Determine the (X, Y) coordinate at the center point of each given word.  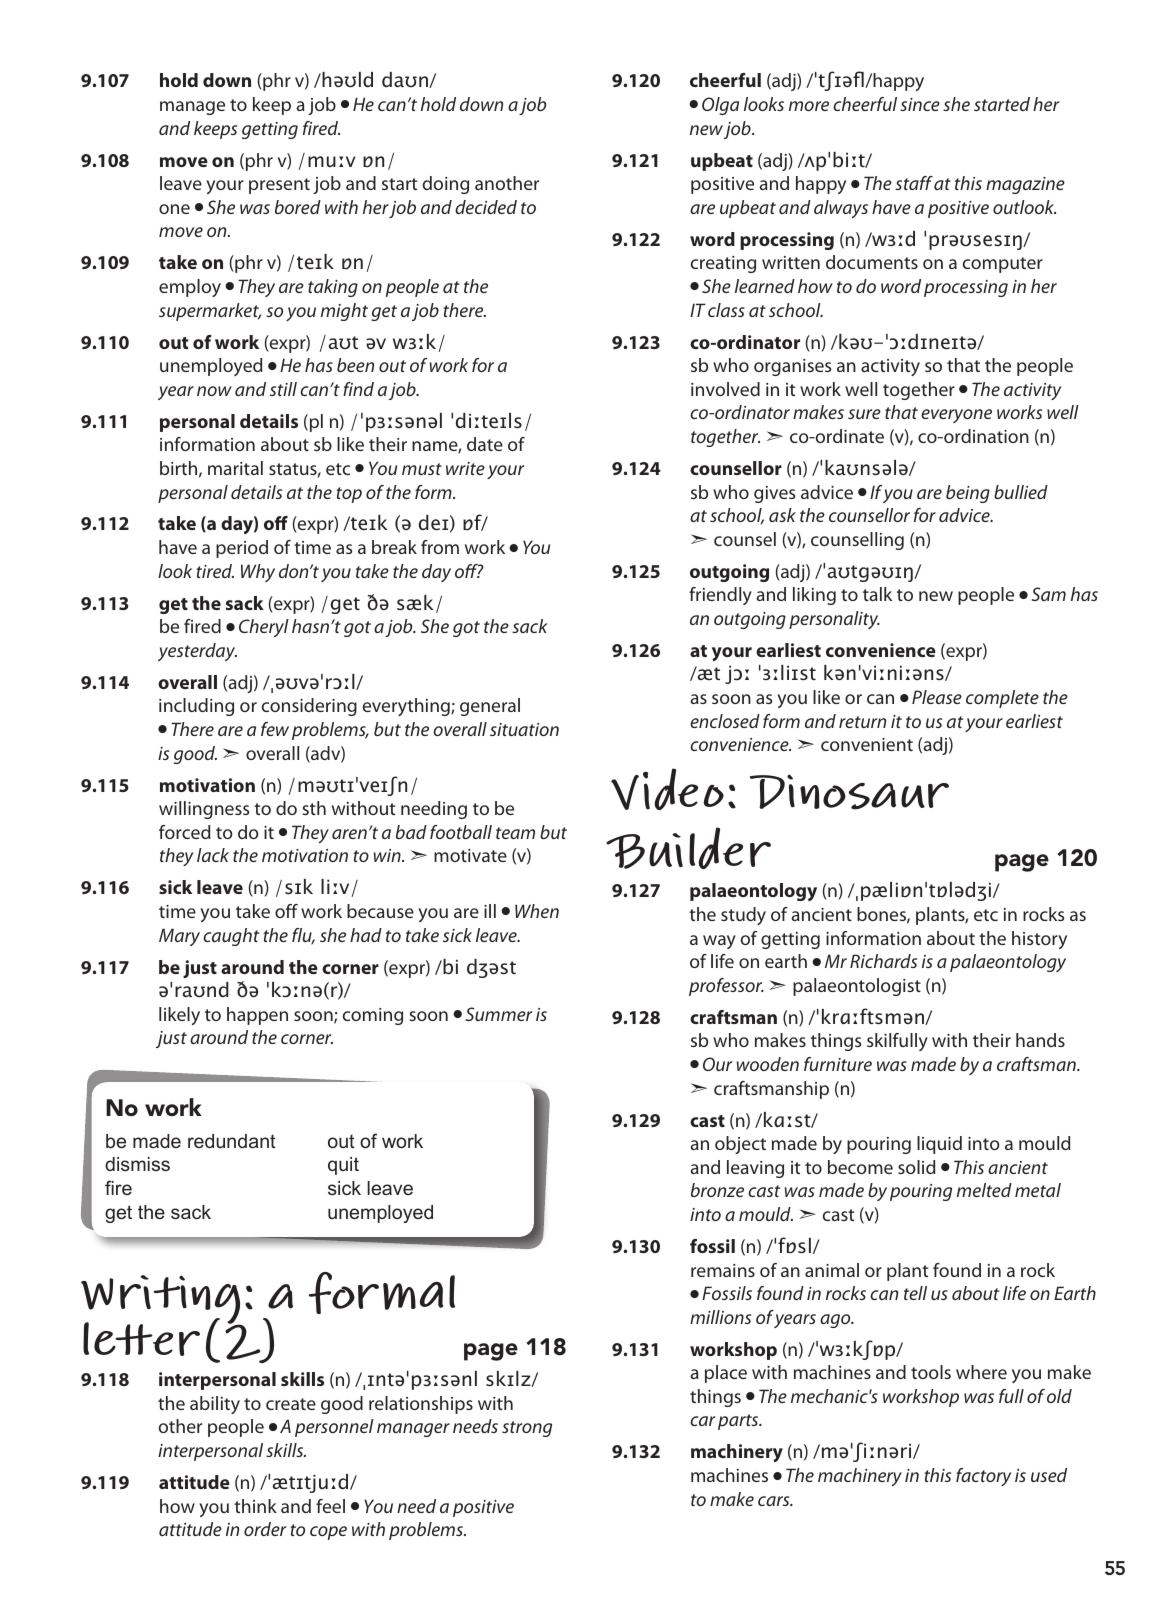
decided (486, 207)
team (515, 833)
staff (914, 183)
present (279, 186)
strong (527, 1429)
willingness (204, 810)
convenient (867, 744)
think (255, 1506)
